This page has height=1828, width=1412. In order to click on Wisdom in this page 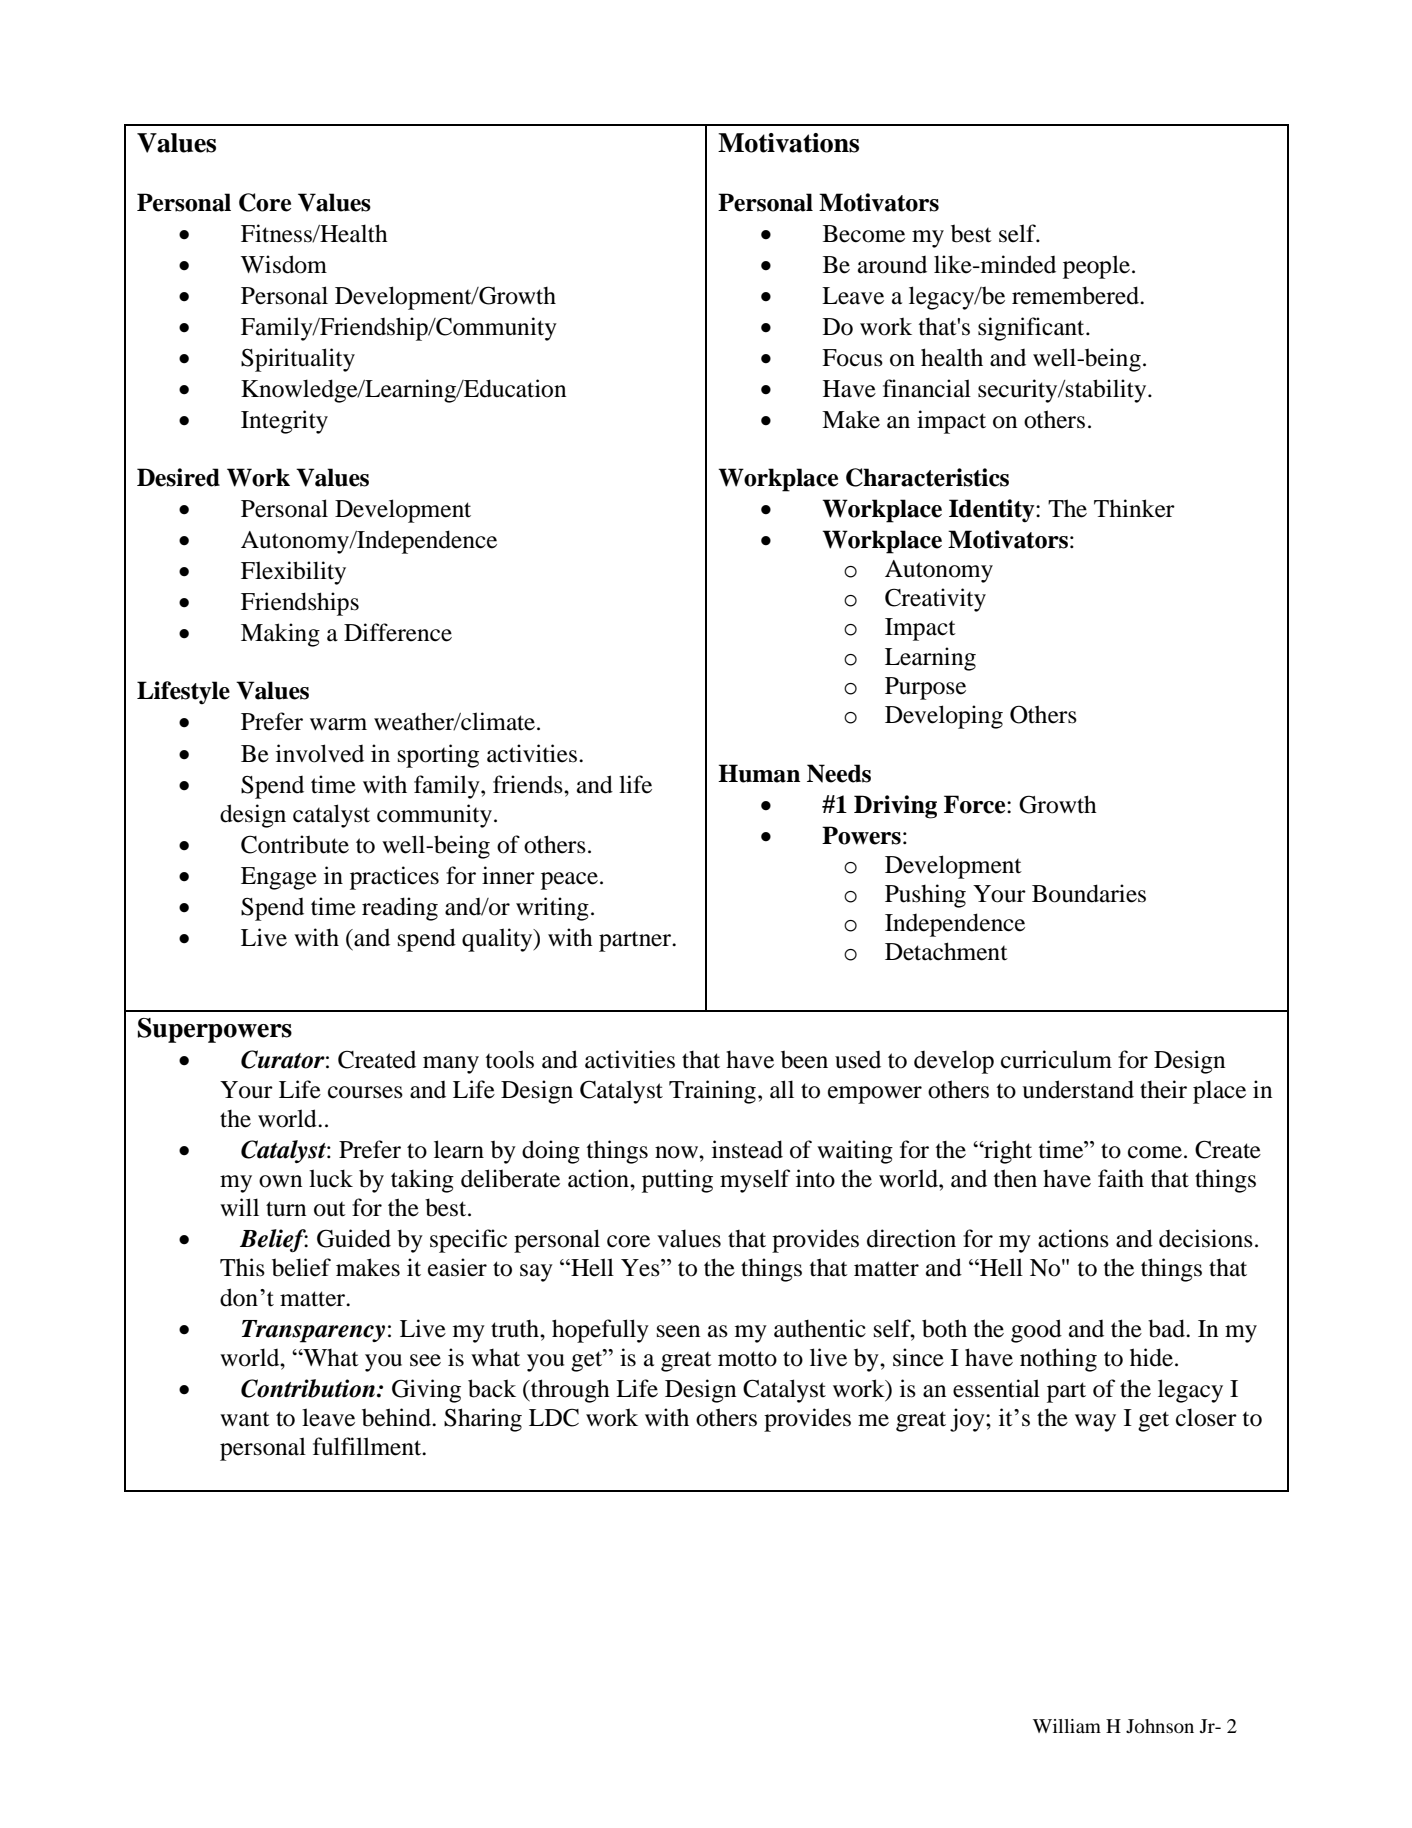, I will do `click(284, 264)`.
